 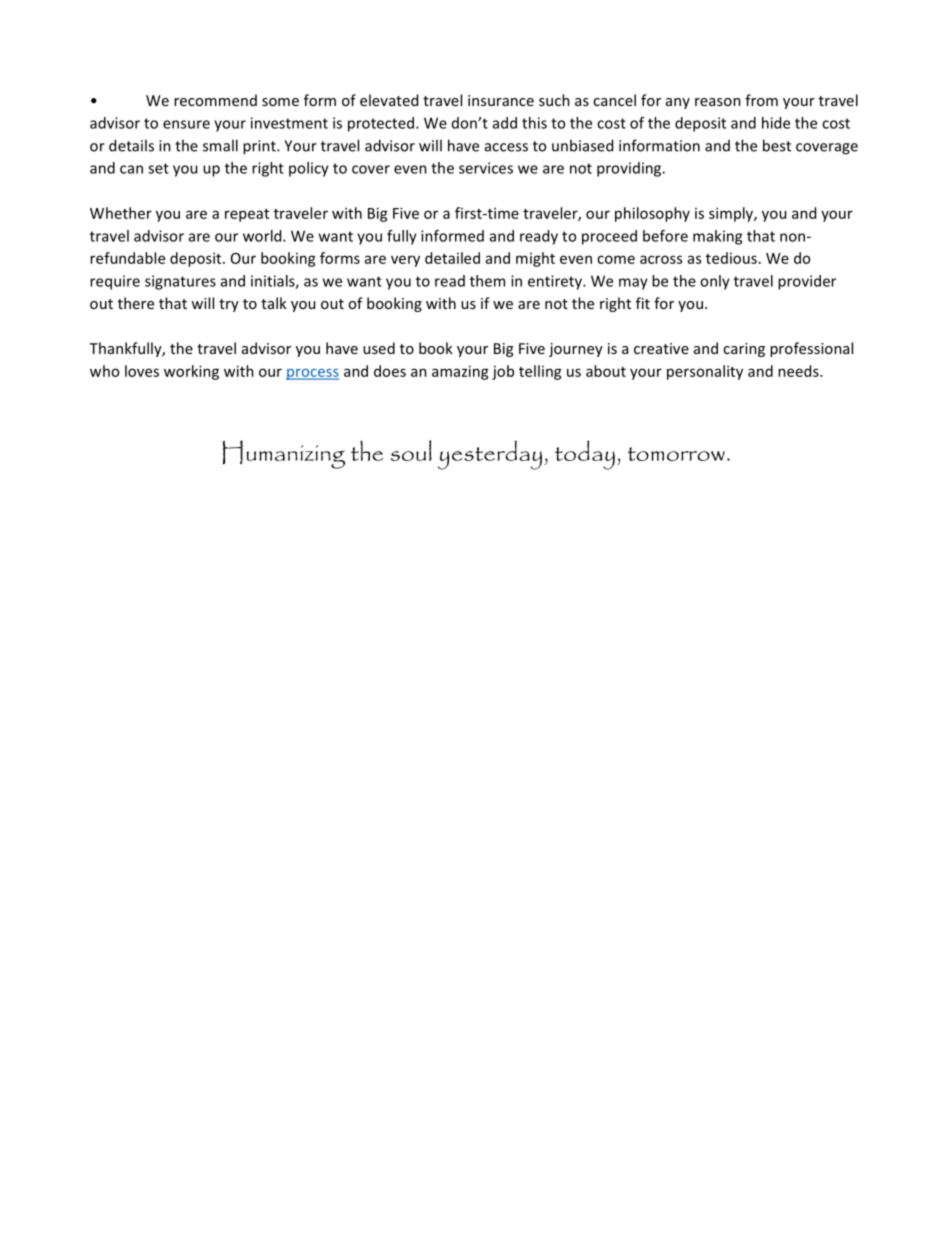 I want to click on reason, so click(x=718, y=102).
